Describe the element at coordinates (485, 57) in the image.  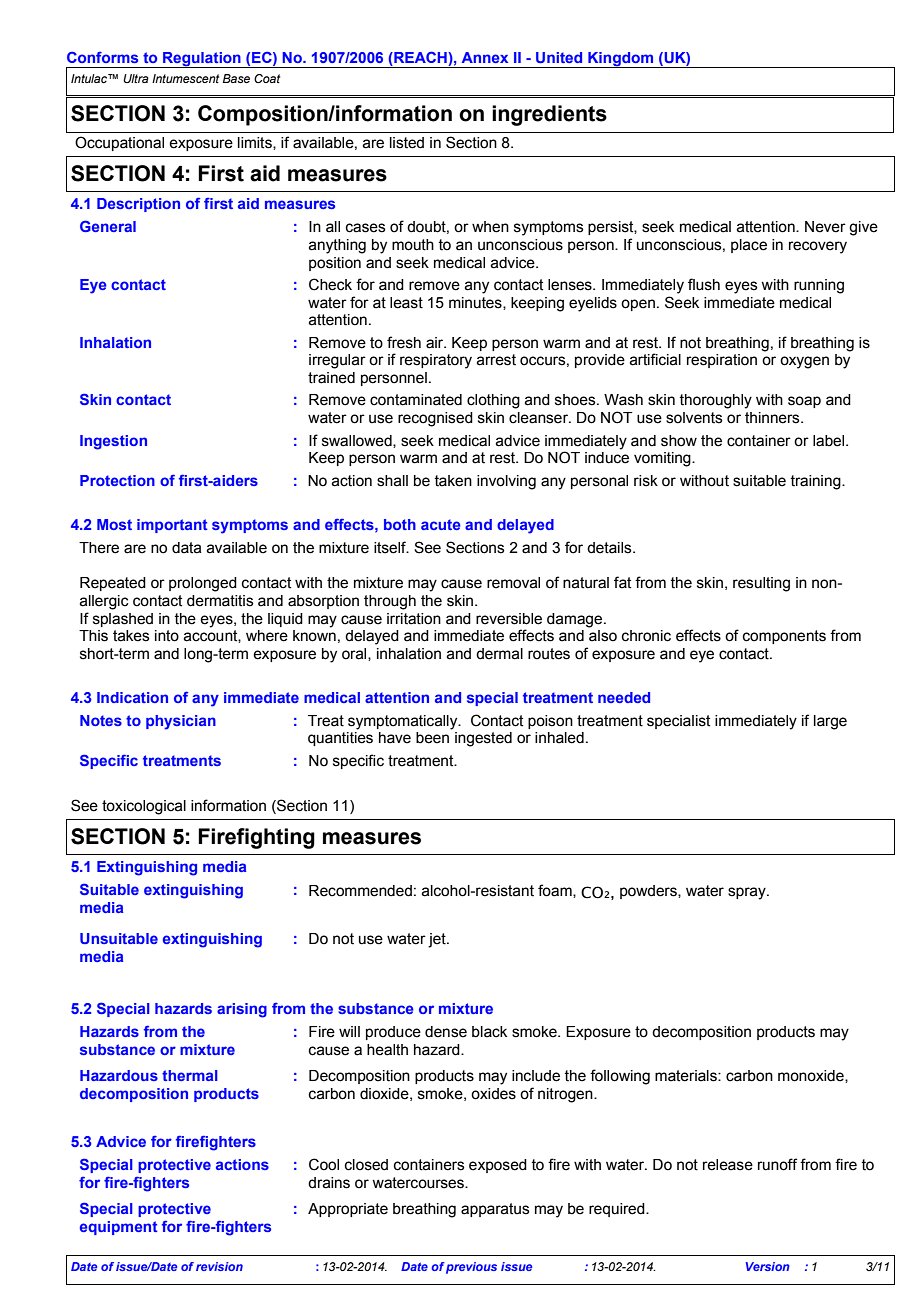
I see `Annex` at that location.
